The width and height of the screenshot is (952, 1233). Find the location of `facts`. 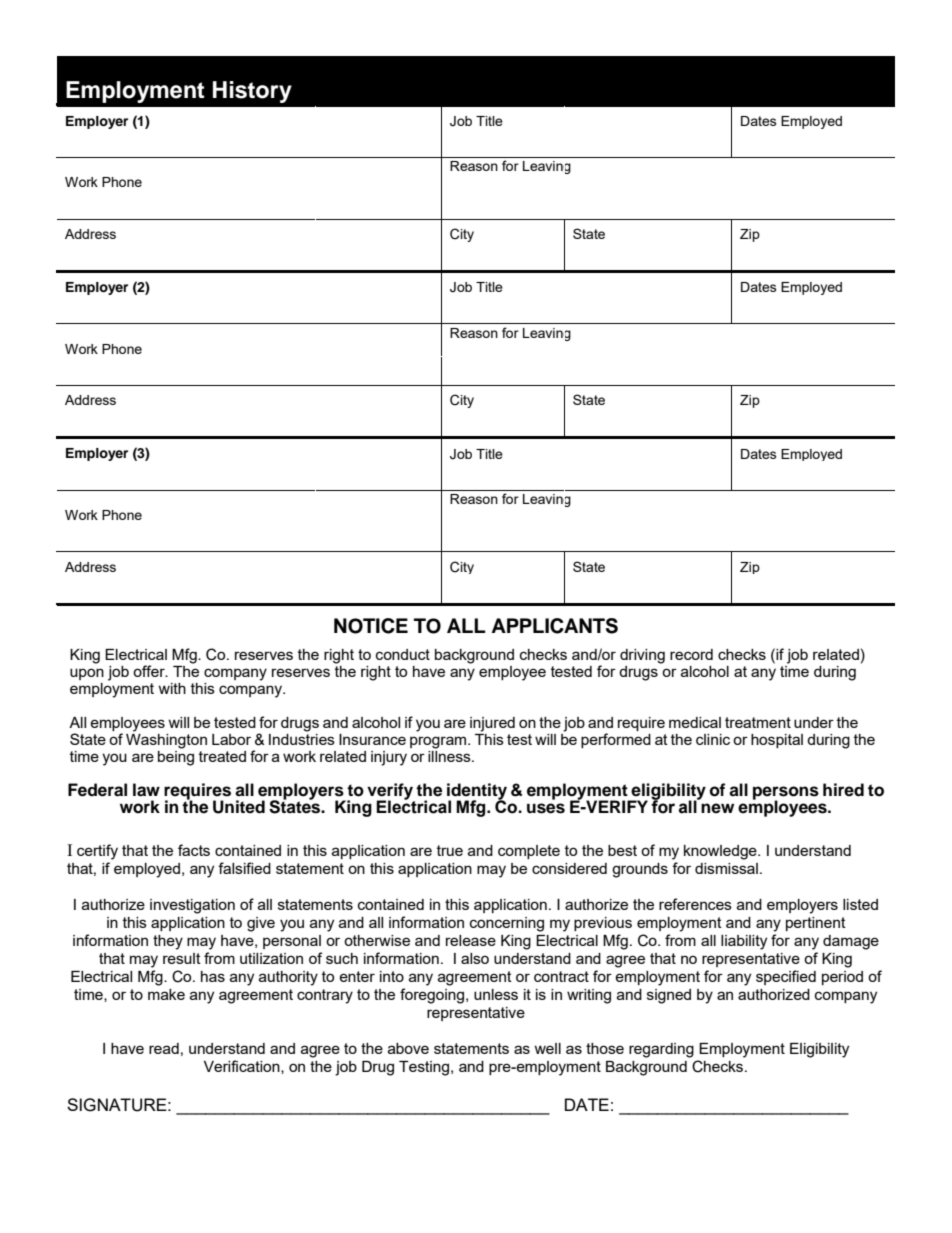

facts is located at coordinates (194, 850).
